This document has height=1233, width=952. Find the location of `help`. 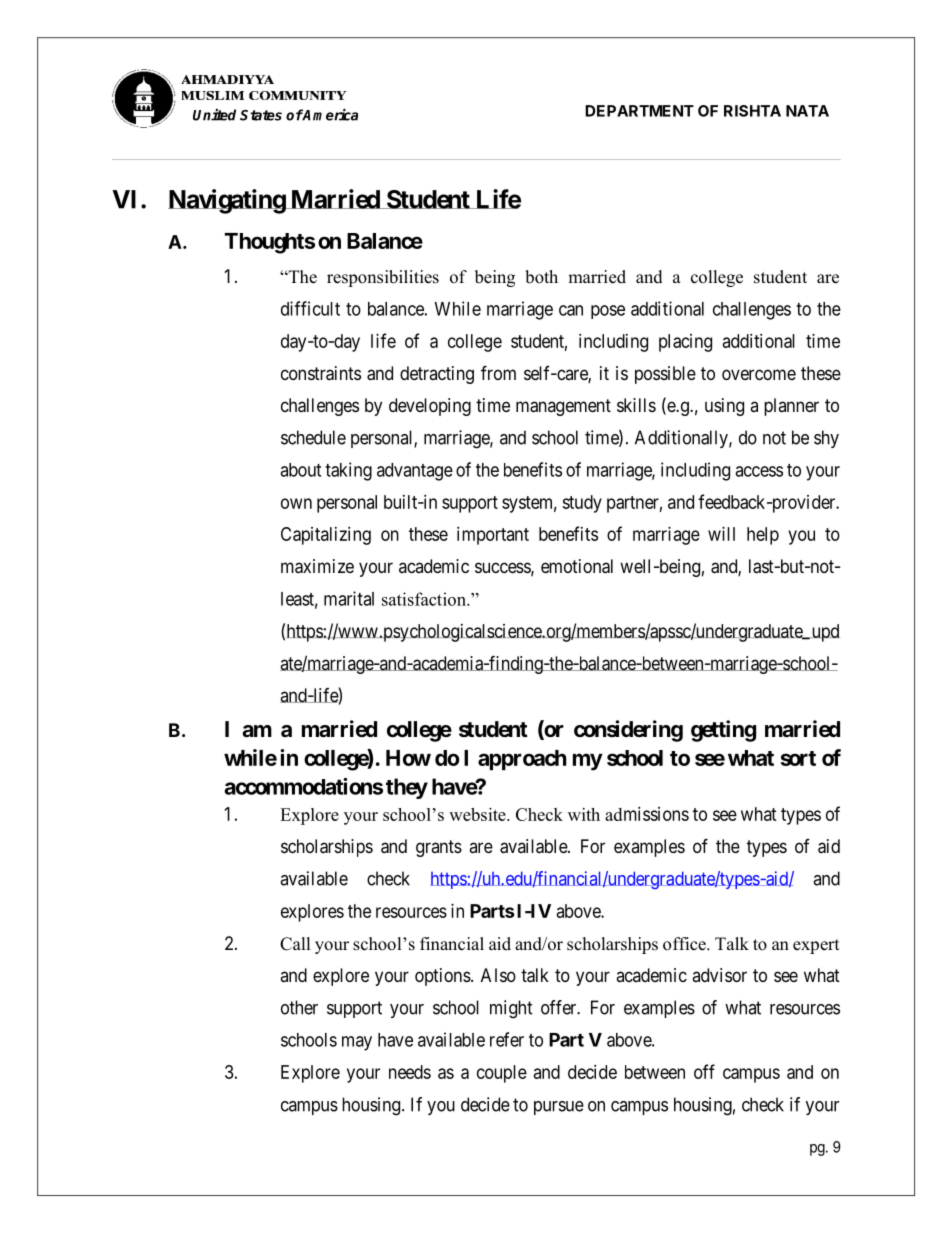

help is located at coordinates (763, 536).
